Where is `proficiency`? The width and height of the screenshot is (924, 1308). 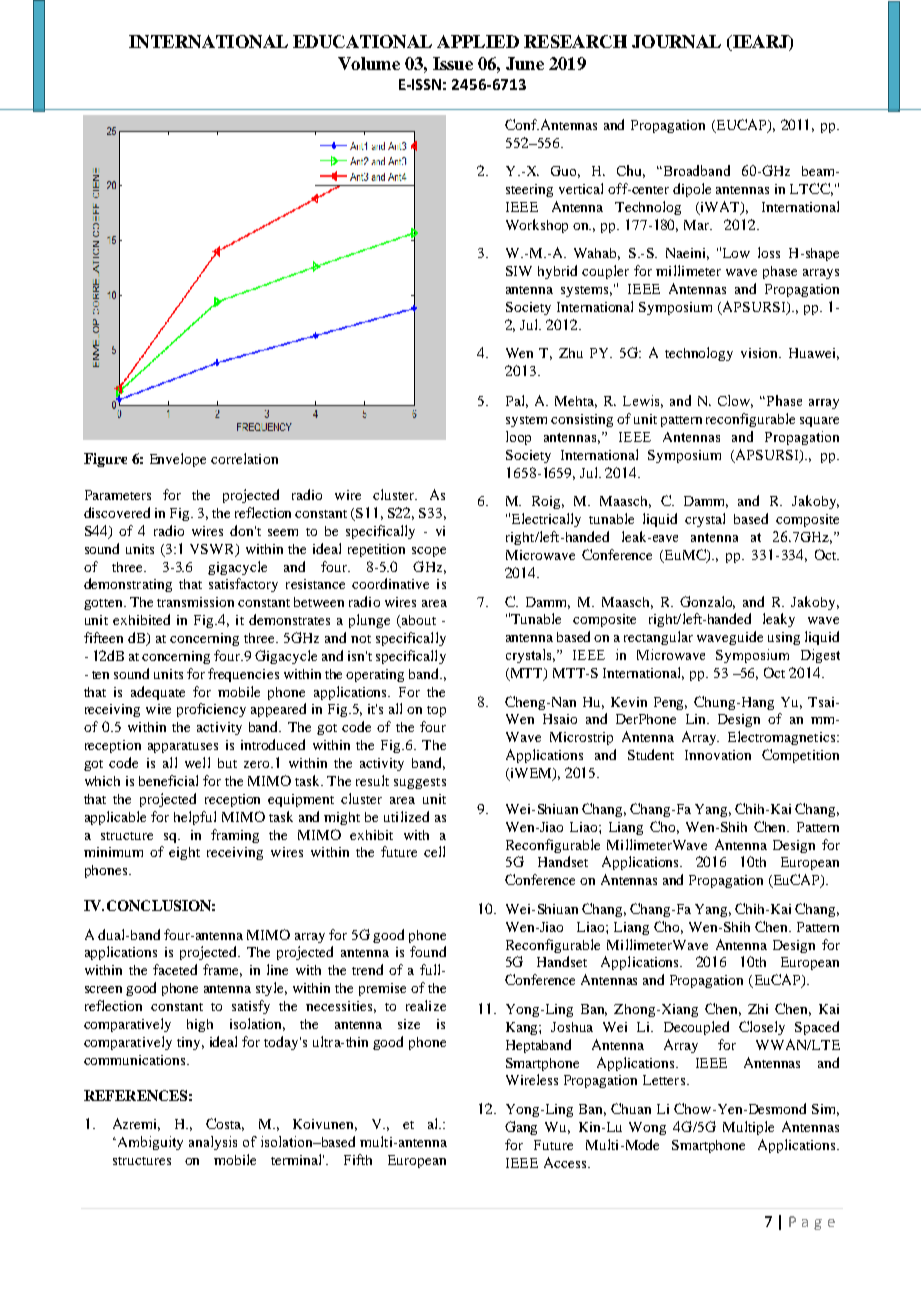 proficiency is located at coordinates (211, 710).
